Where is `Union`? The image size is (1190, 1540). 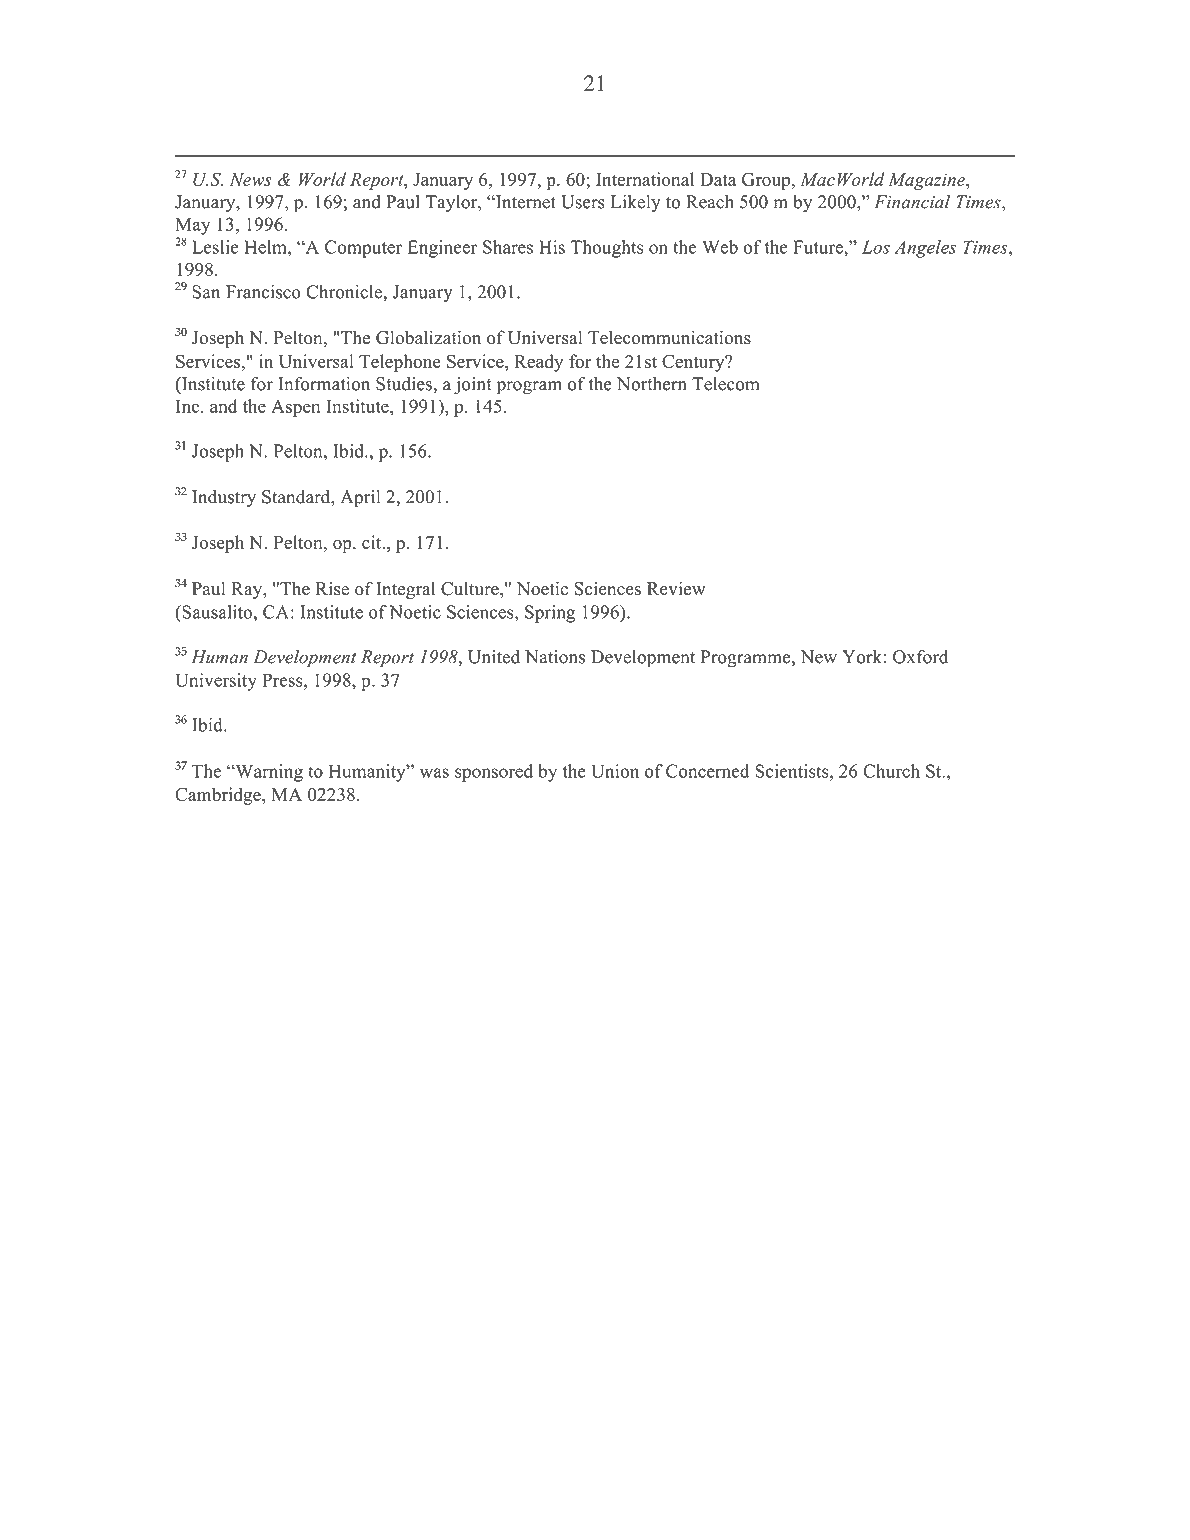
Union is located at coordinates (615, 771).
